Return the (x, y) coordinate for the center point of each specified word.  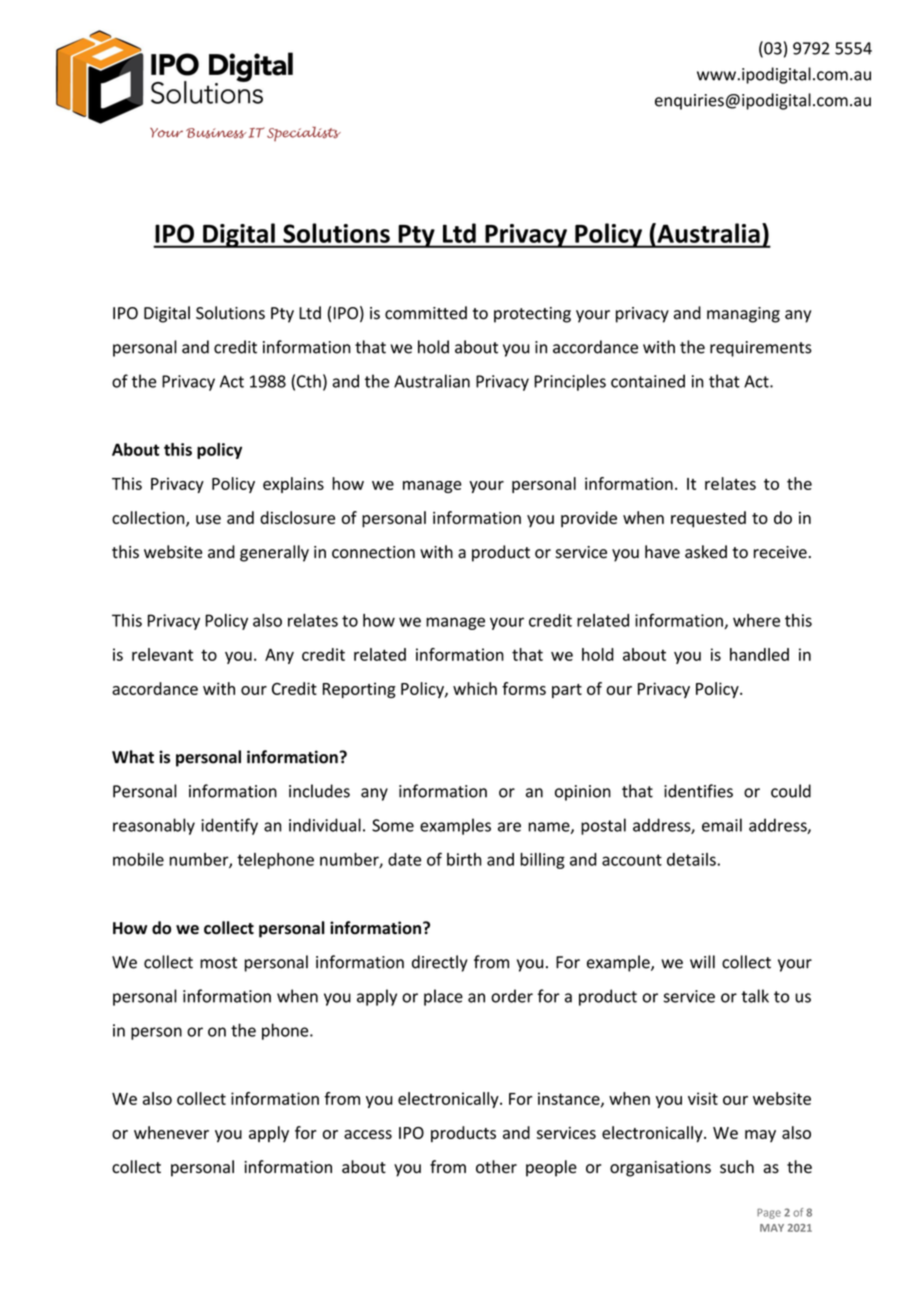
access (368, 1134)
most (218, 963)
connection (373, 552)
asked (706, 552)
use (208, 519)
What (133, 757)
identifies (698, 791)
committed (426, 313)
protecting (532, 315)
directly (440, 963)
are (509, 827)
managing (743, 315)
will (702, 962)
